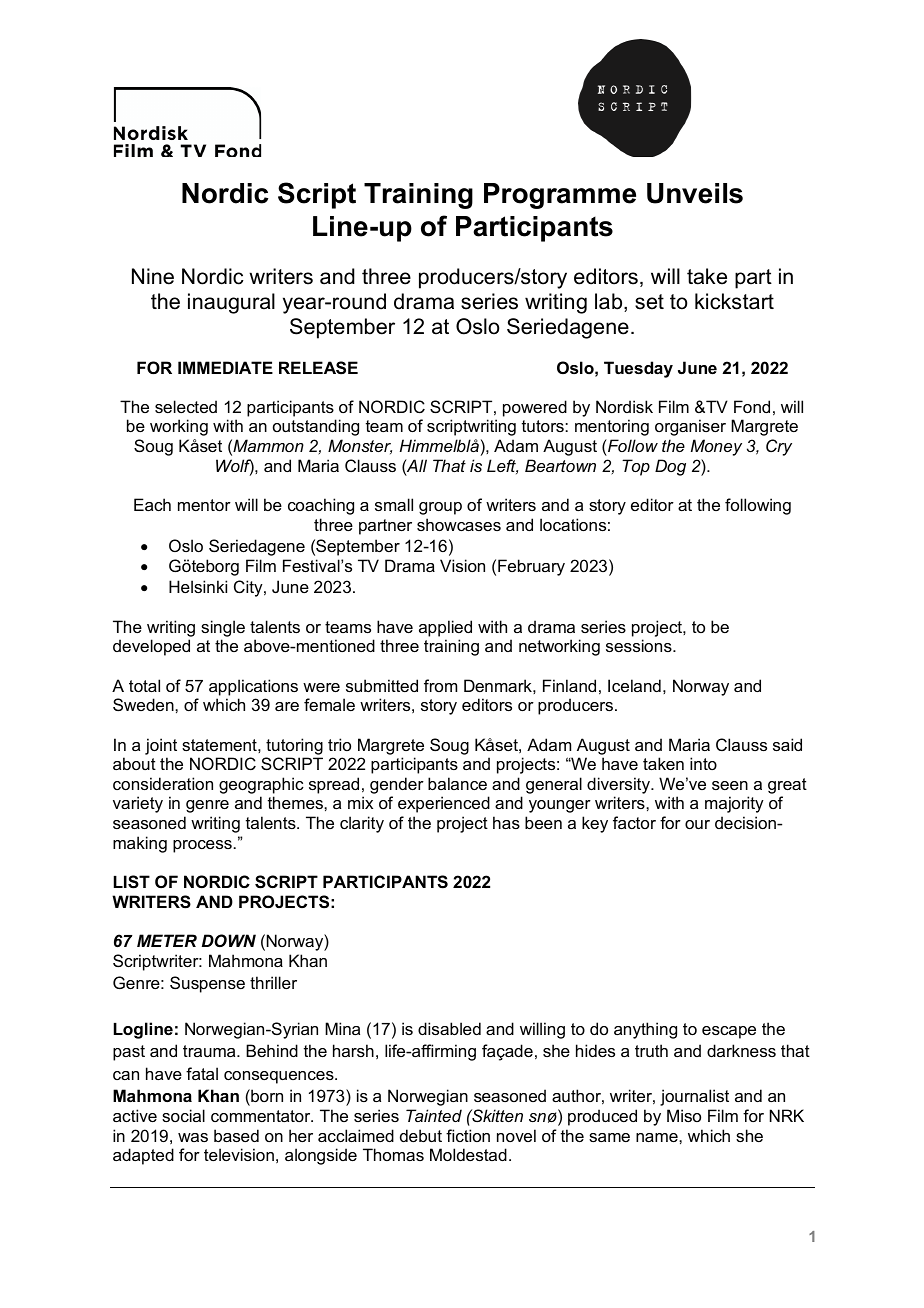 The width and height of the image is (924, 1308). I want to click on factor, so click(634, 822).
